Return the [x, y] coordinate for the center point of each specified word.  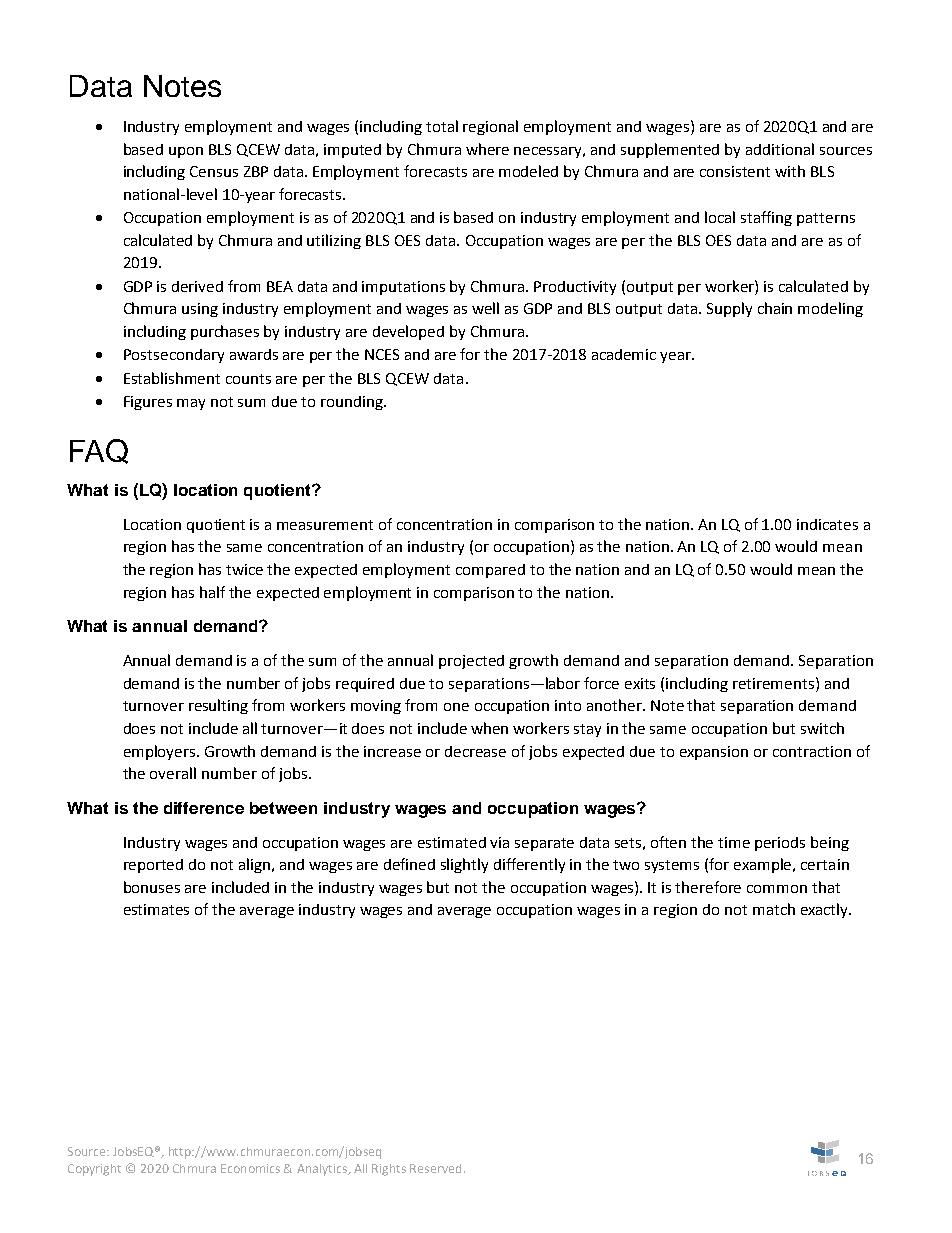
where [487, 149]
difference [204, 808]
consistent [735, 171]
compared [490, 571]
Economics [250, 1168]
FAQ [99, 451]
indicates [827, 524]
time [734, 842]
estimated [452, 842]
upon [186, 152]
